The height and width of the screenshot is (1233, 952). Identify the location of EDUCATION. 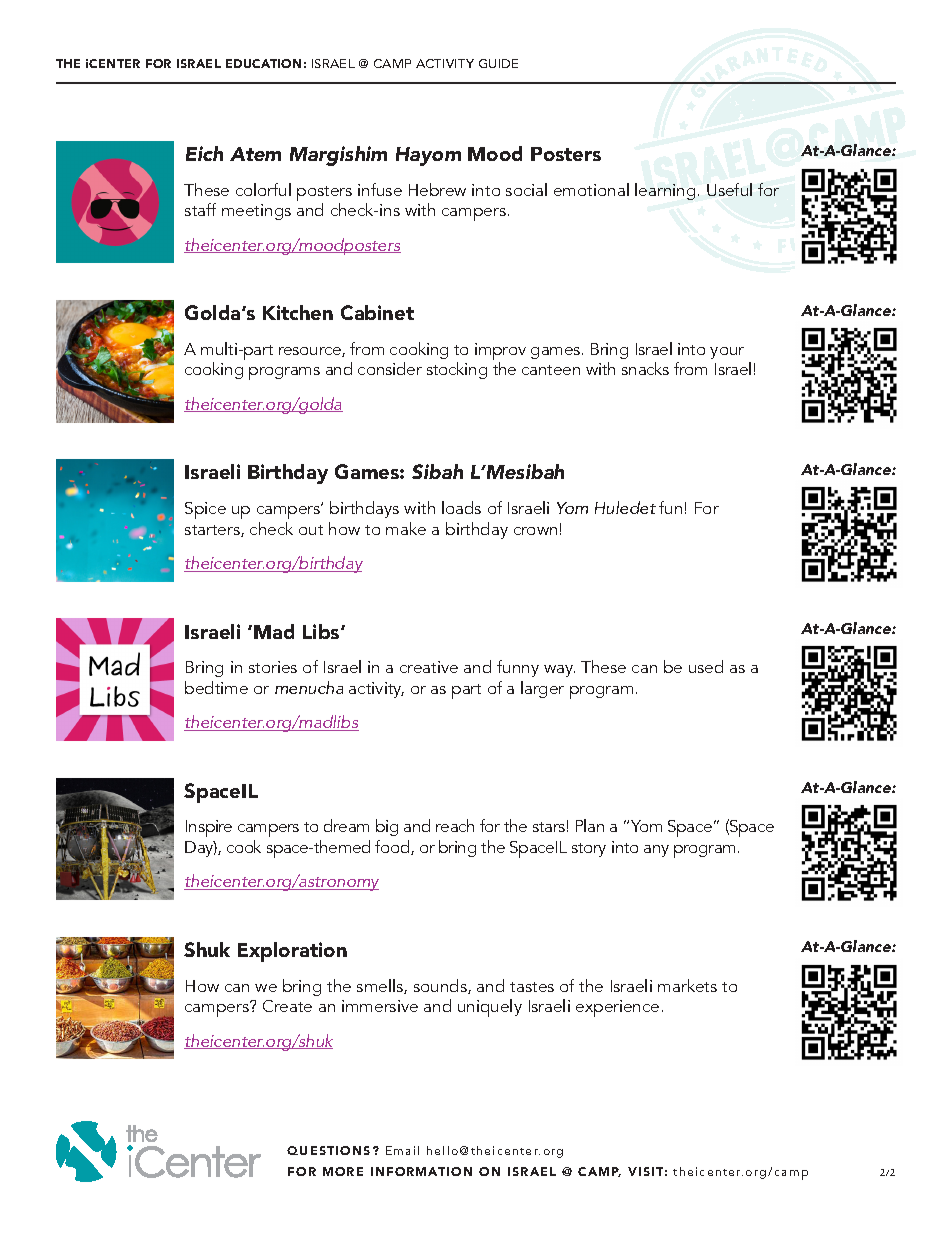
(263, 63).
